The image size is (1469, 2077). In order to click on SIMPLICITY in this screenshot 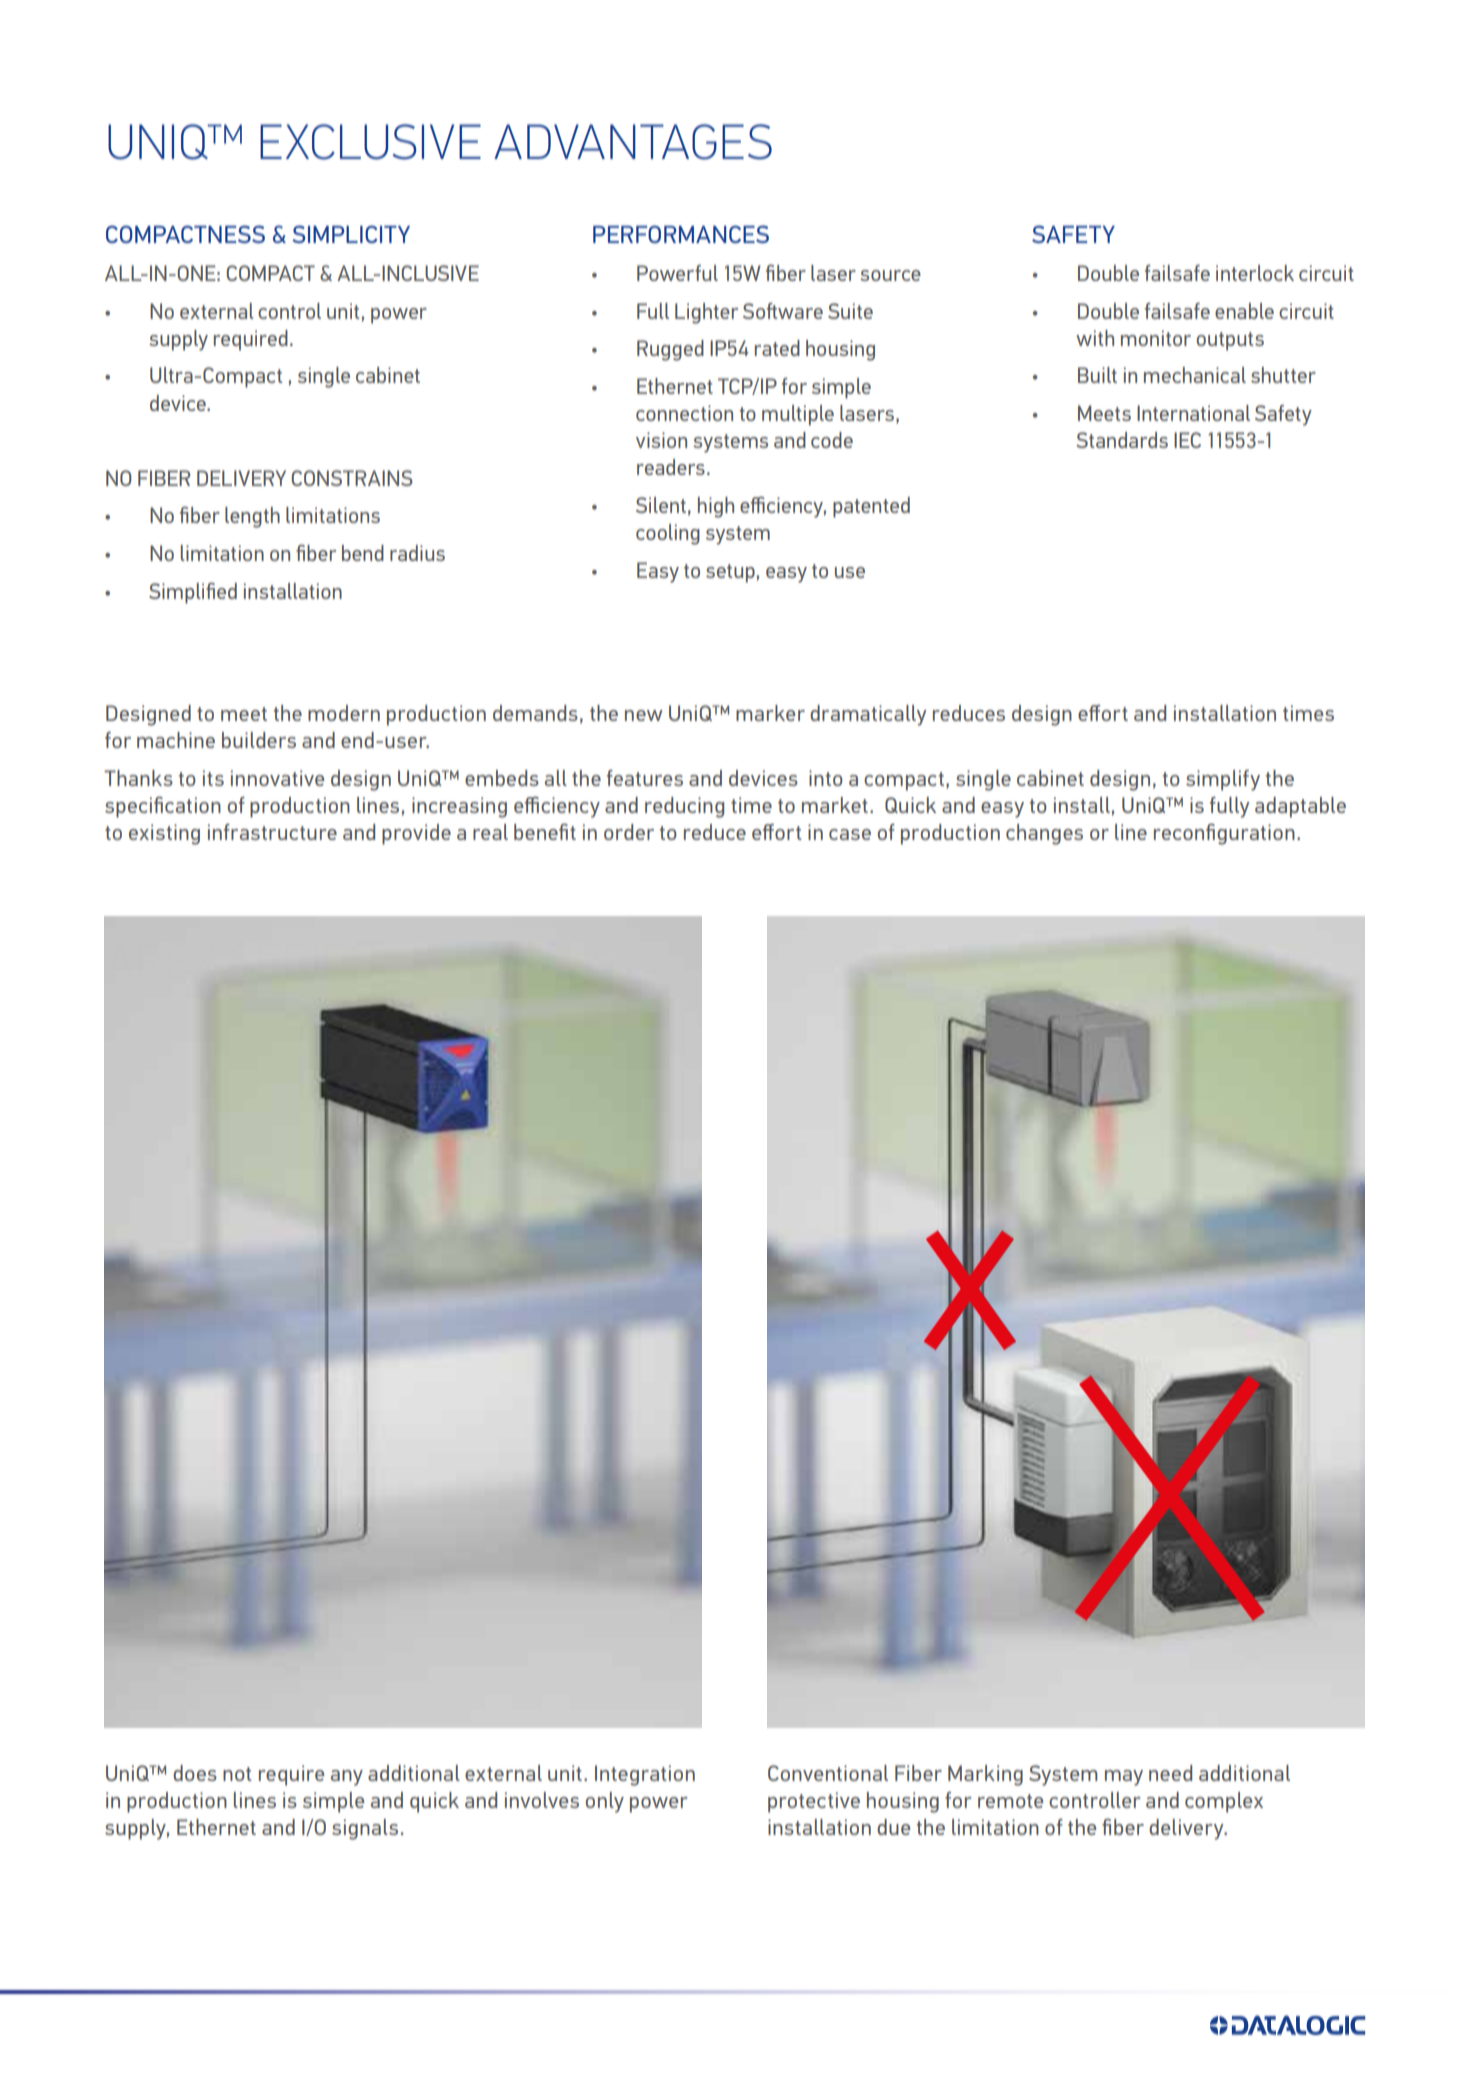, I will do `click(351, 234)`.
